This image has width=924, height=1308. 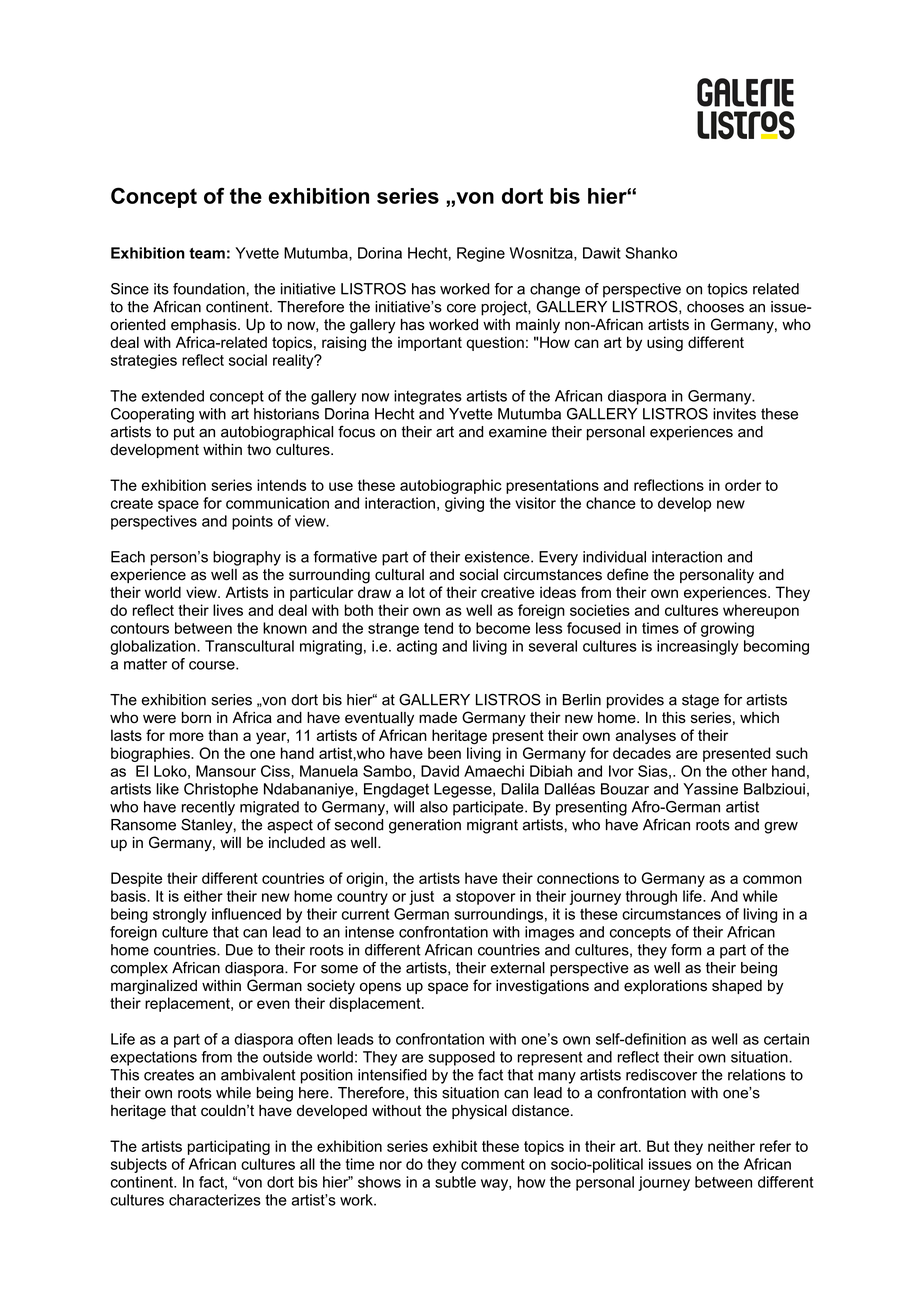 I want to click on made, so click(x=438, y=718).
